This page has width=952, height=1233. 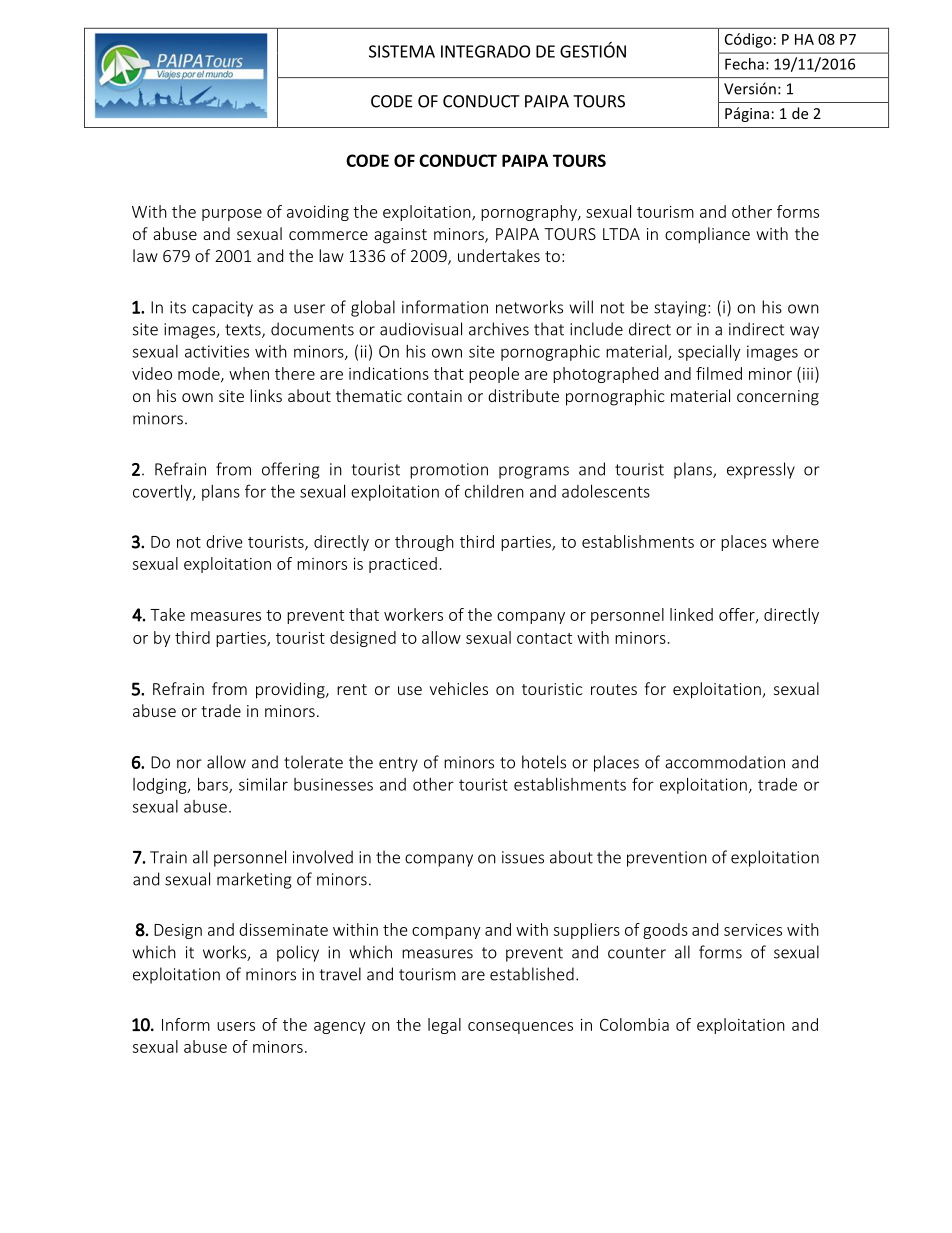 What do you see at coordinates (298, 953) in the page?
I see `policy` at bounding box center [298, 953].
